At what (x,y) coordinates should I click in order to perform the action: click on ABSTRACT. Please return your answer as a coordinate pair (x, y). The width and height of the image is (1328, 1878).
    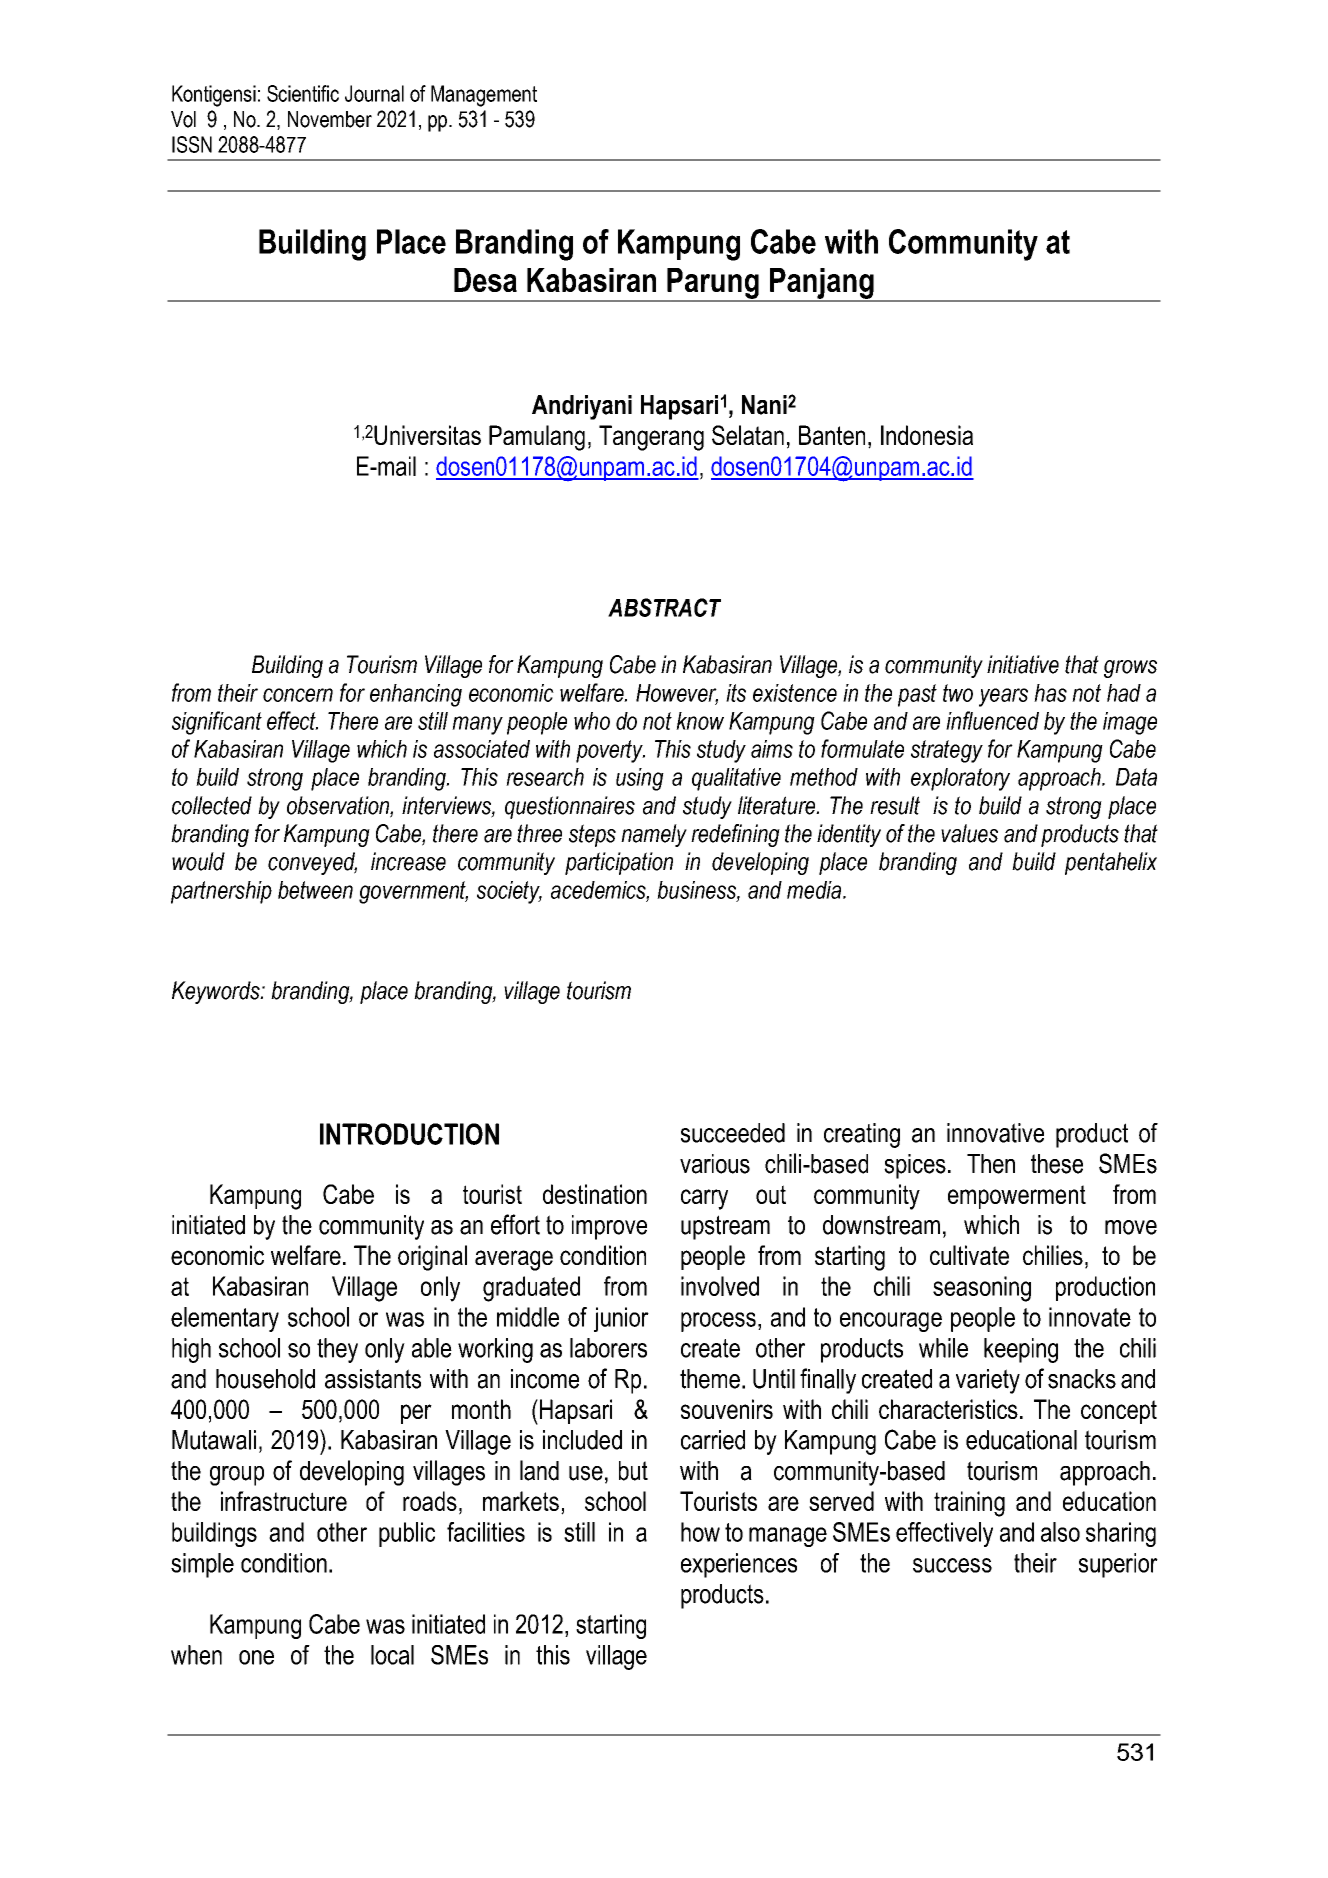
    Looking at the image, I should click on (664, 607).
